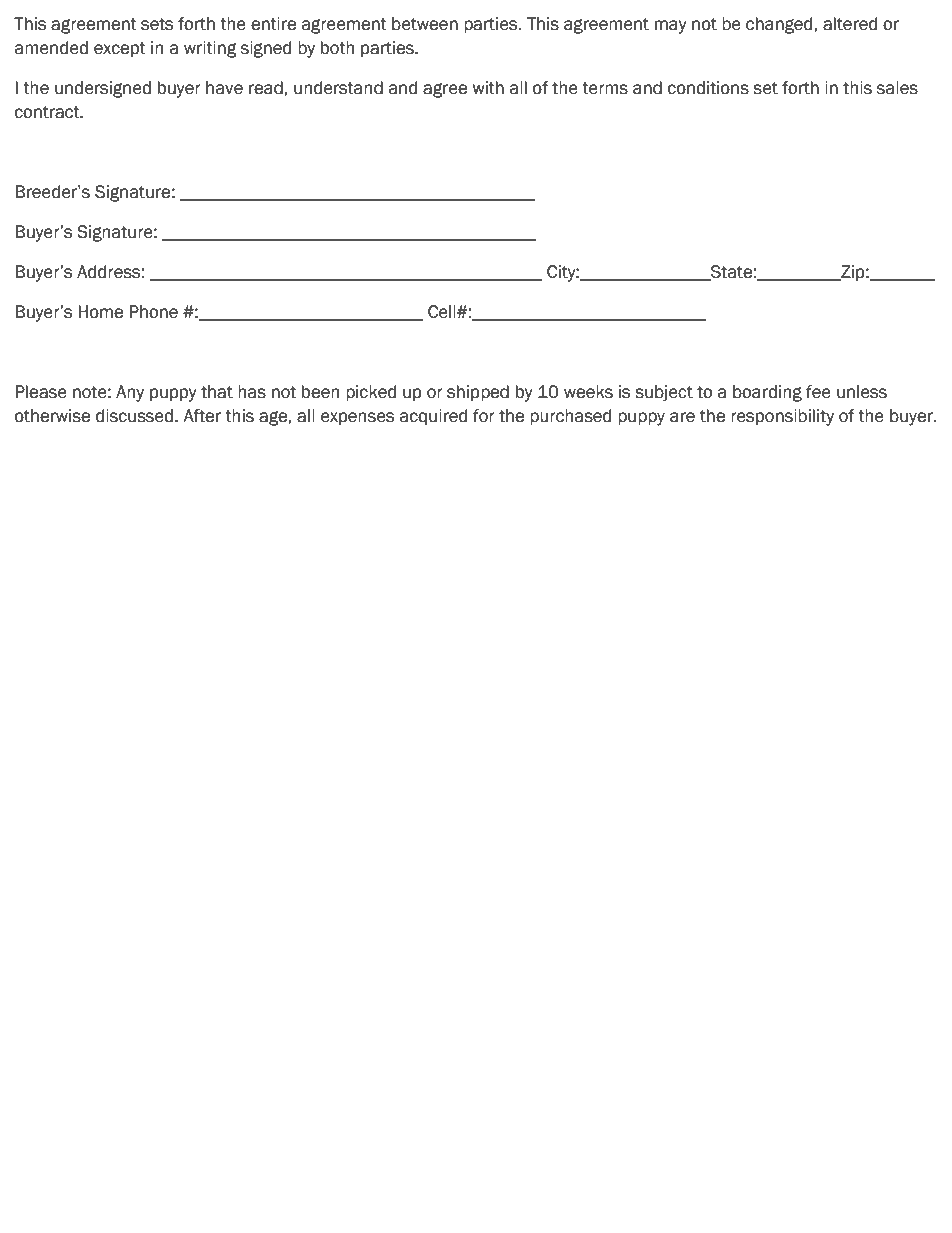 This screenshot has width=952, height=1233. What do you see at coordinates (488, 88) in the screenshot?
I see `with` at bounding box center [488, 88].
